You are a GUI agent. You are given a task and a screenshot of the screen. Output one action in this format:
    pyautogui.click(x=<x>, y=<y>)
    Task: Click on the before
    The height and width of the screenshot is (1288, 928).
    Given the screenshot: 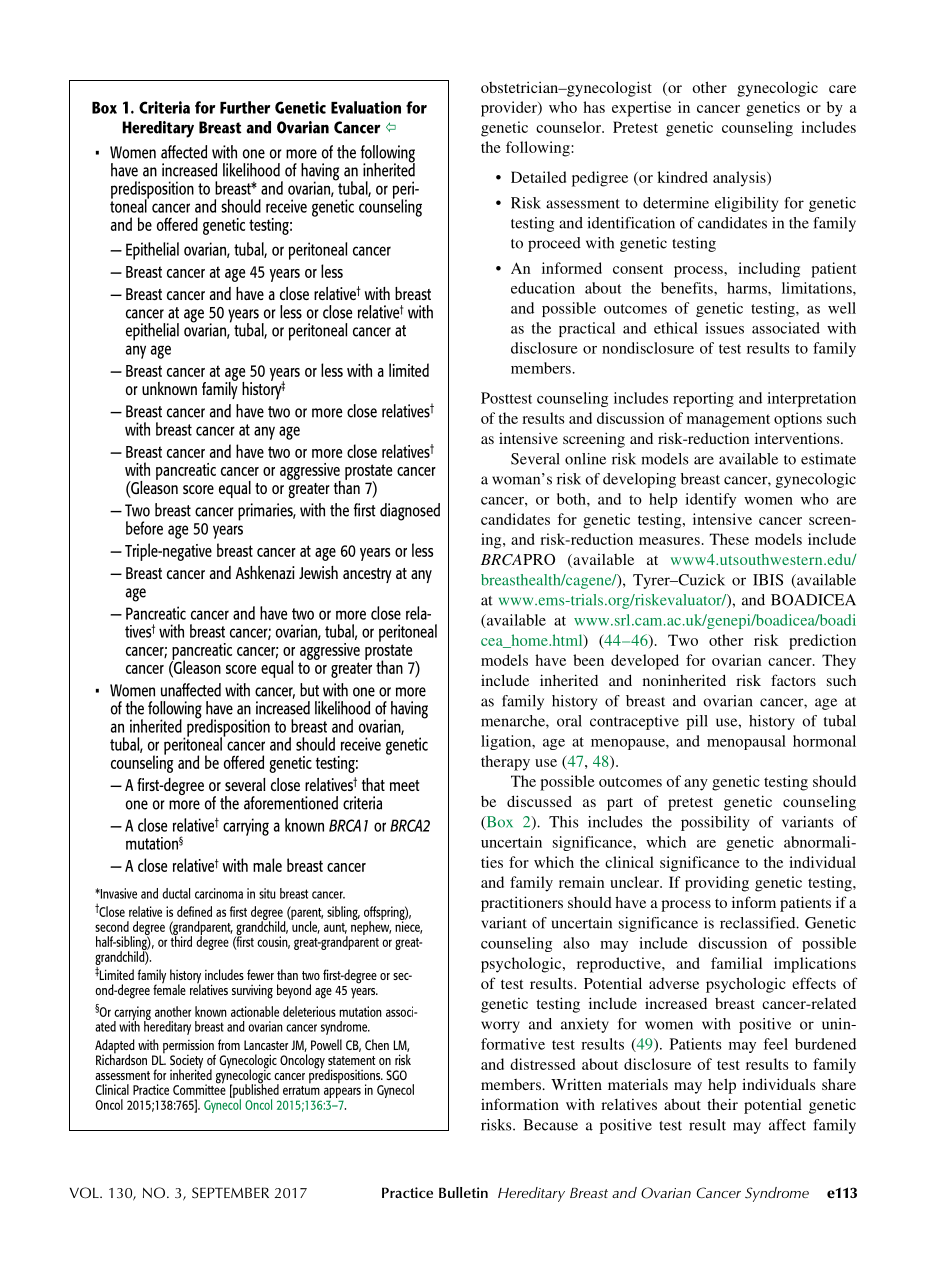 What is the action you would take?
    pyautogui.click(x=144, y=528)
